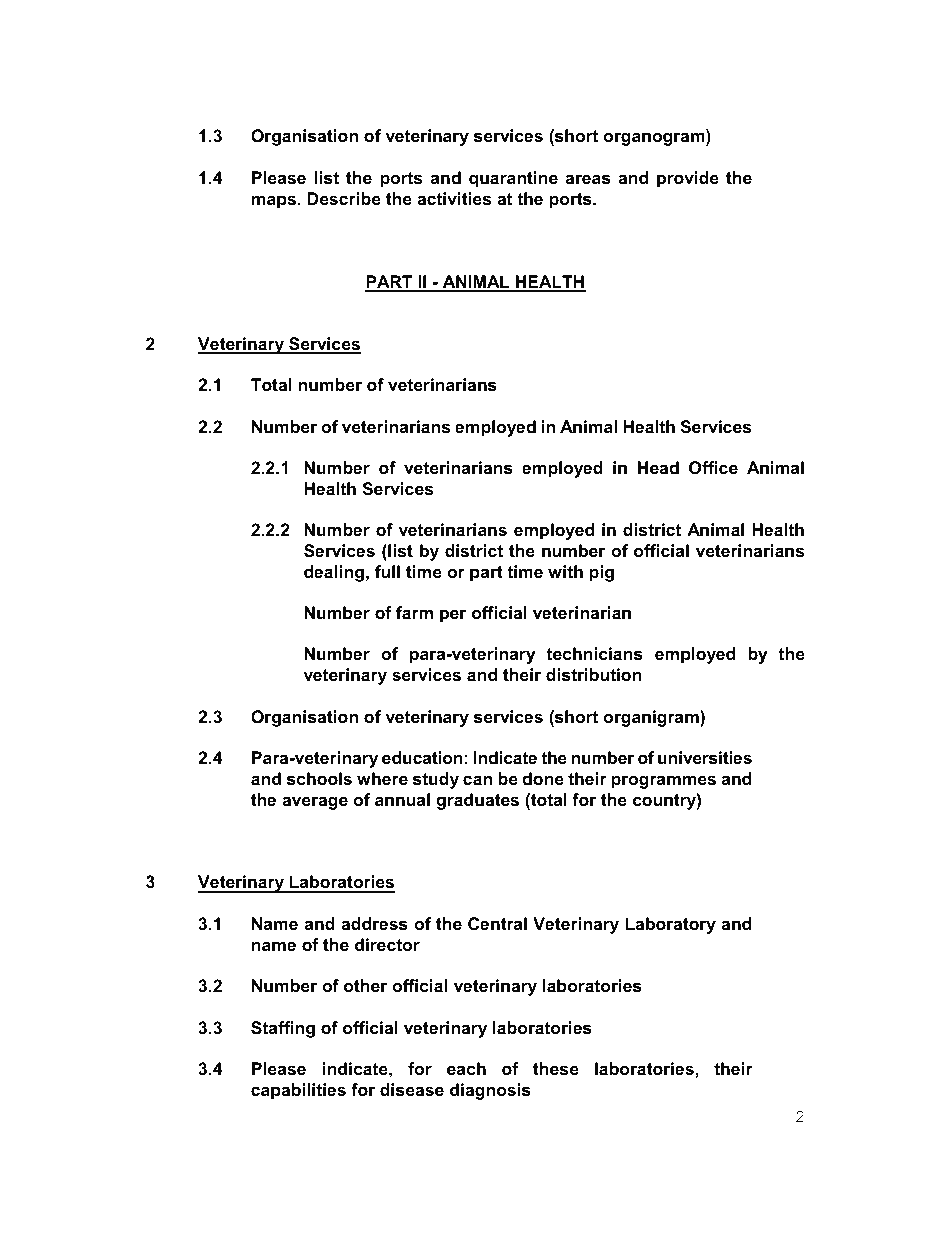 Image resolution: width=952 pixels, height=1233 pixels. Describe the element at coordinates (344, 199) in the screenshot. I see `Describe` at that location.
